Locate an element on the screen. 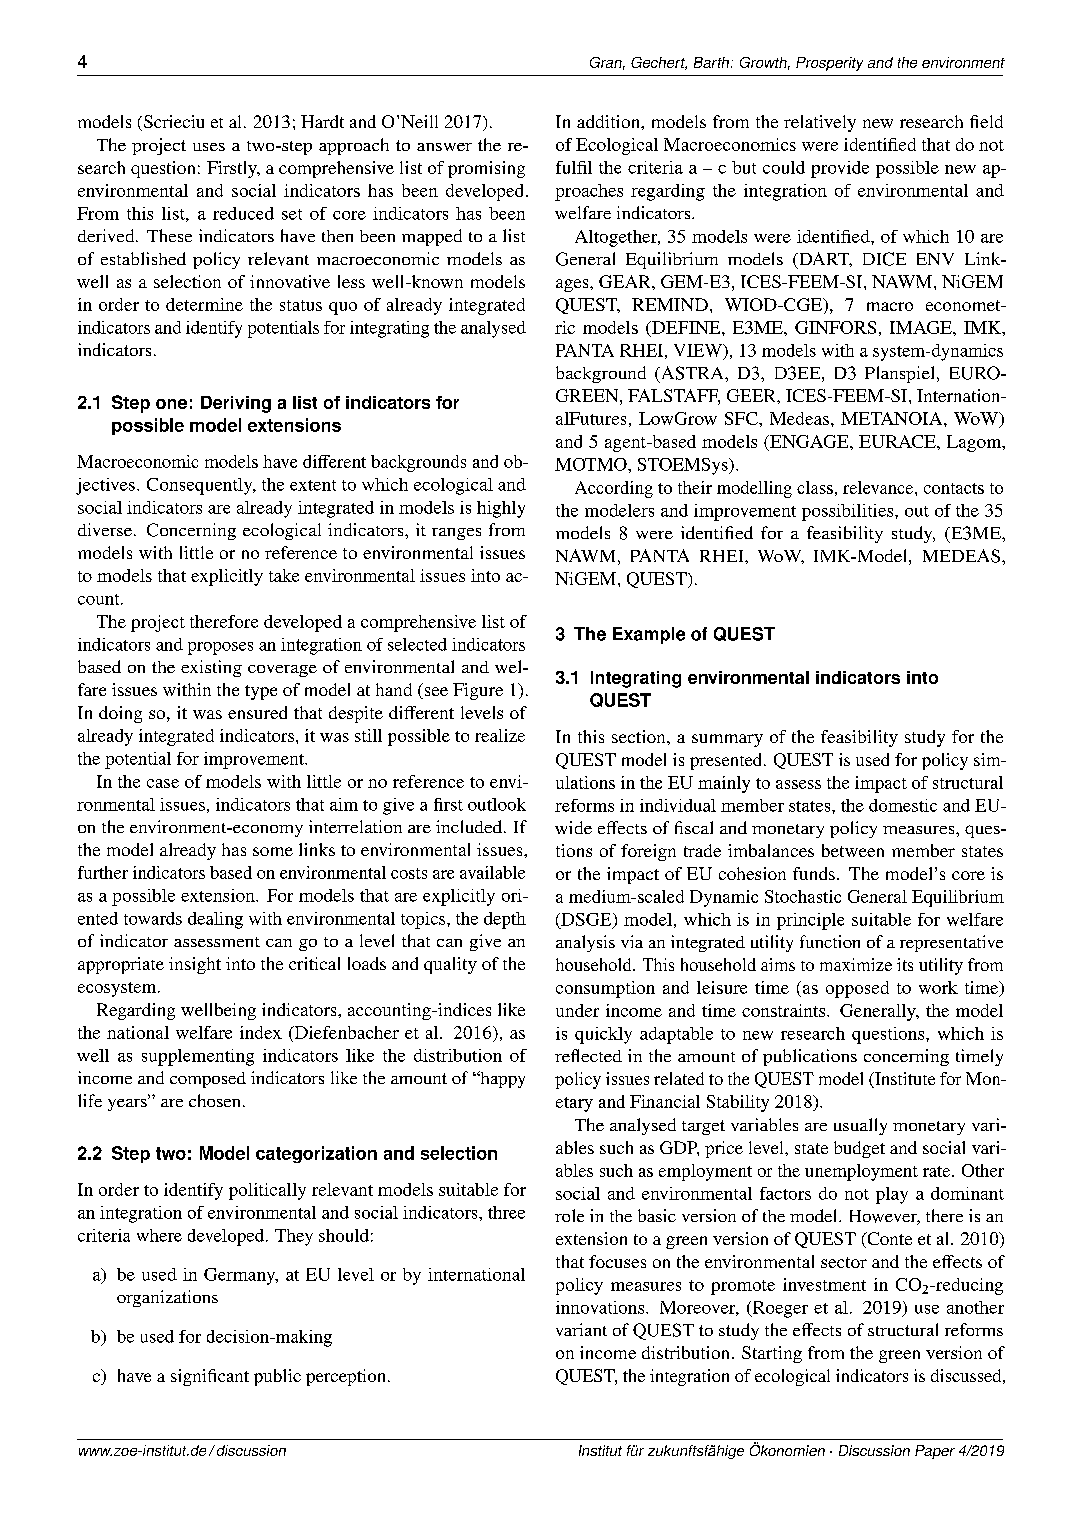 The width and height of the screenshot is (1081, 1529). reduced is located at coordinates (243, 213).
